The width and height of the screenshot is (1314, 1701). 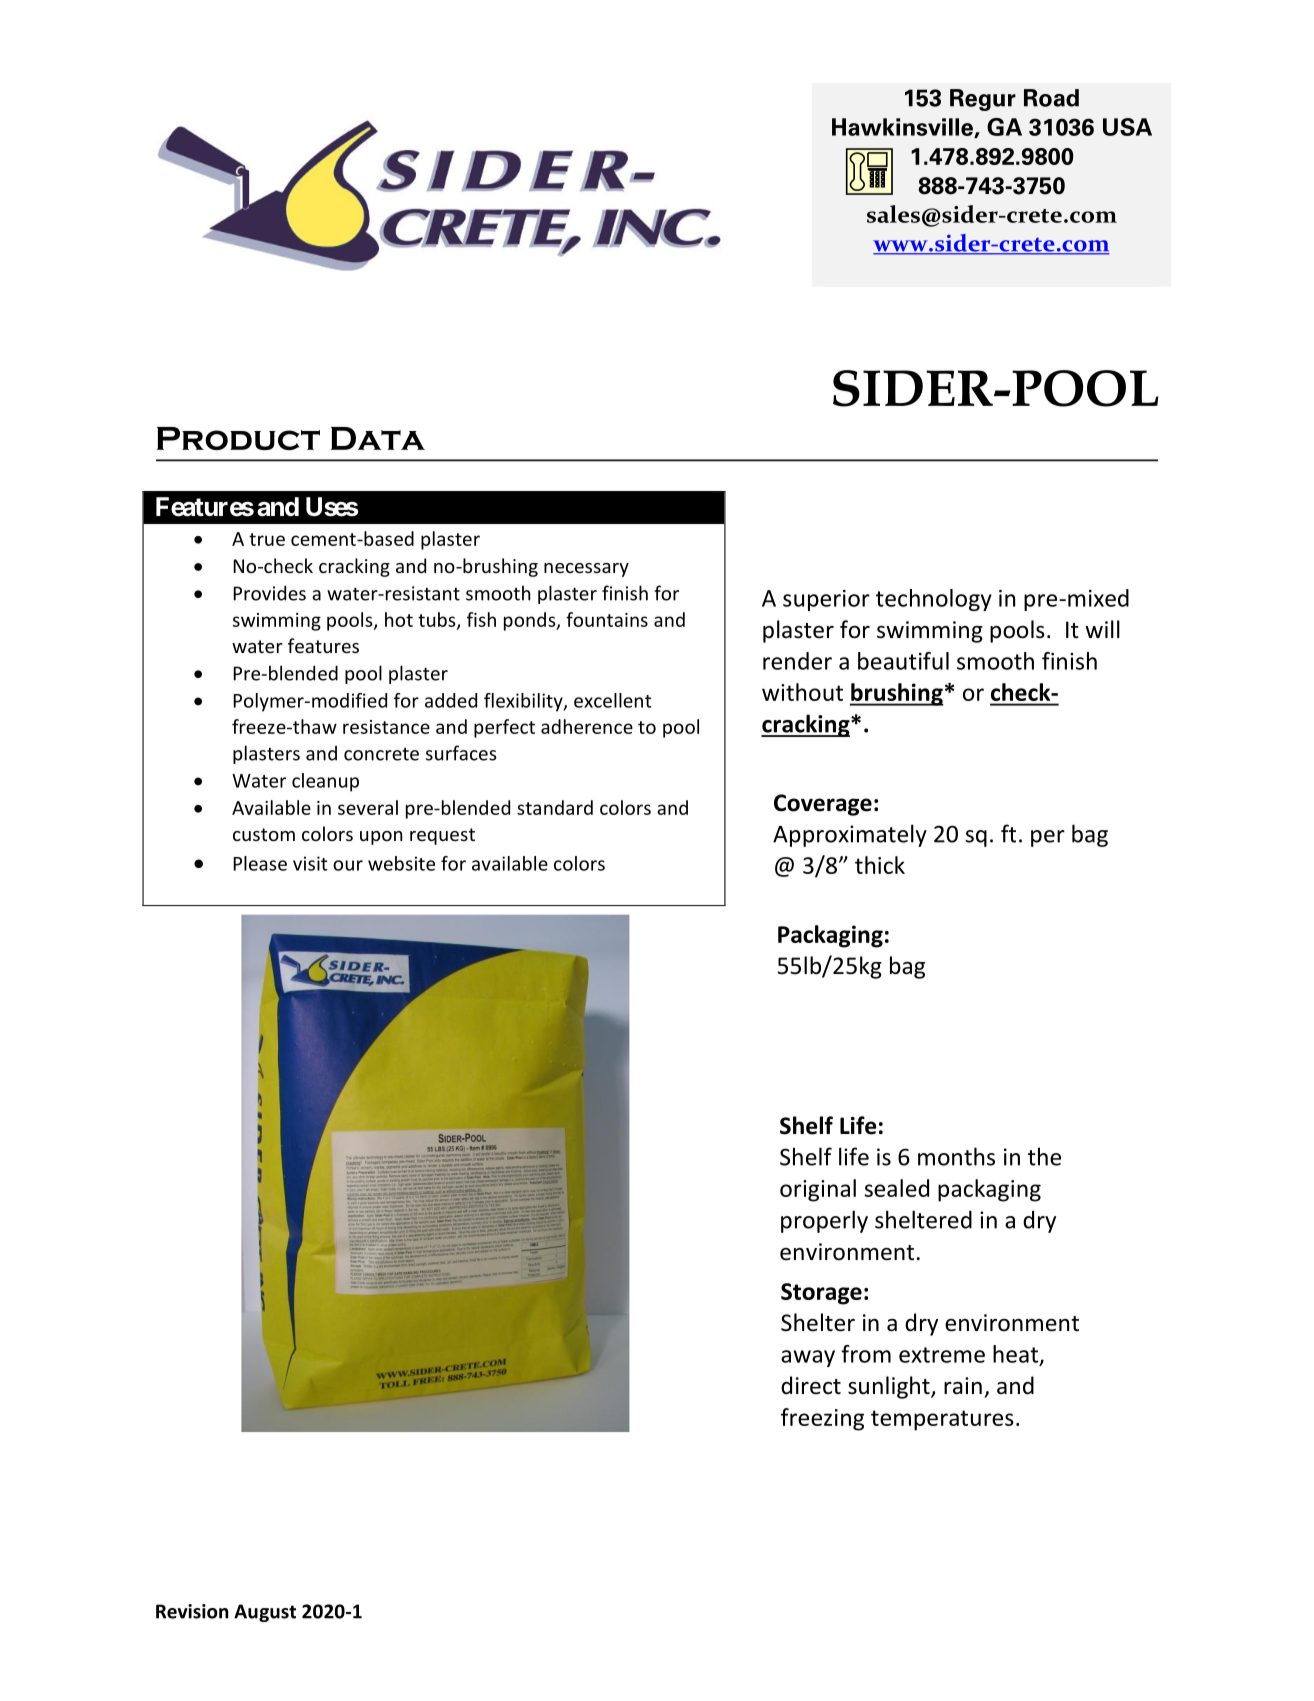 I want to click on Product, so click(x=238, y=438).
